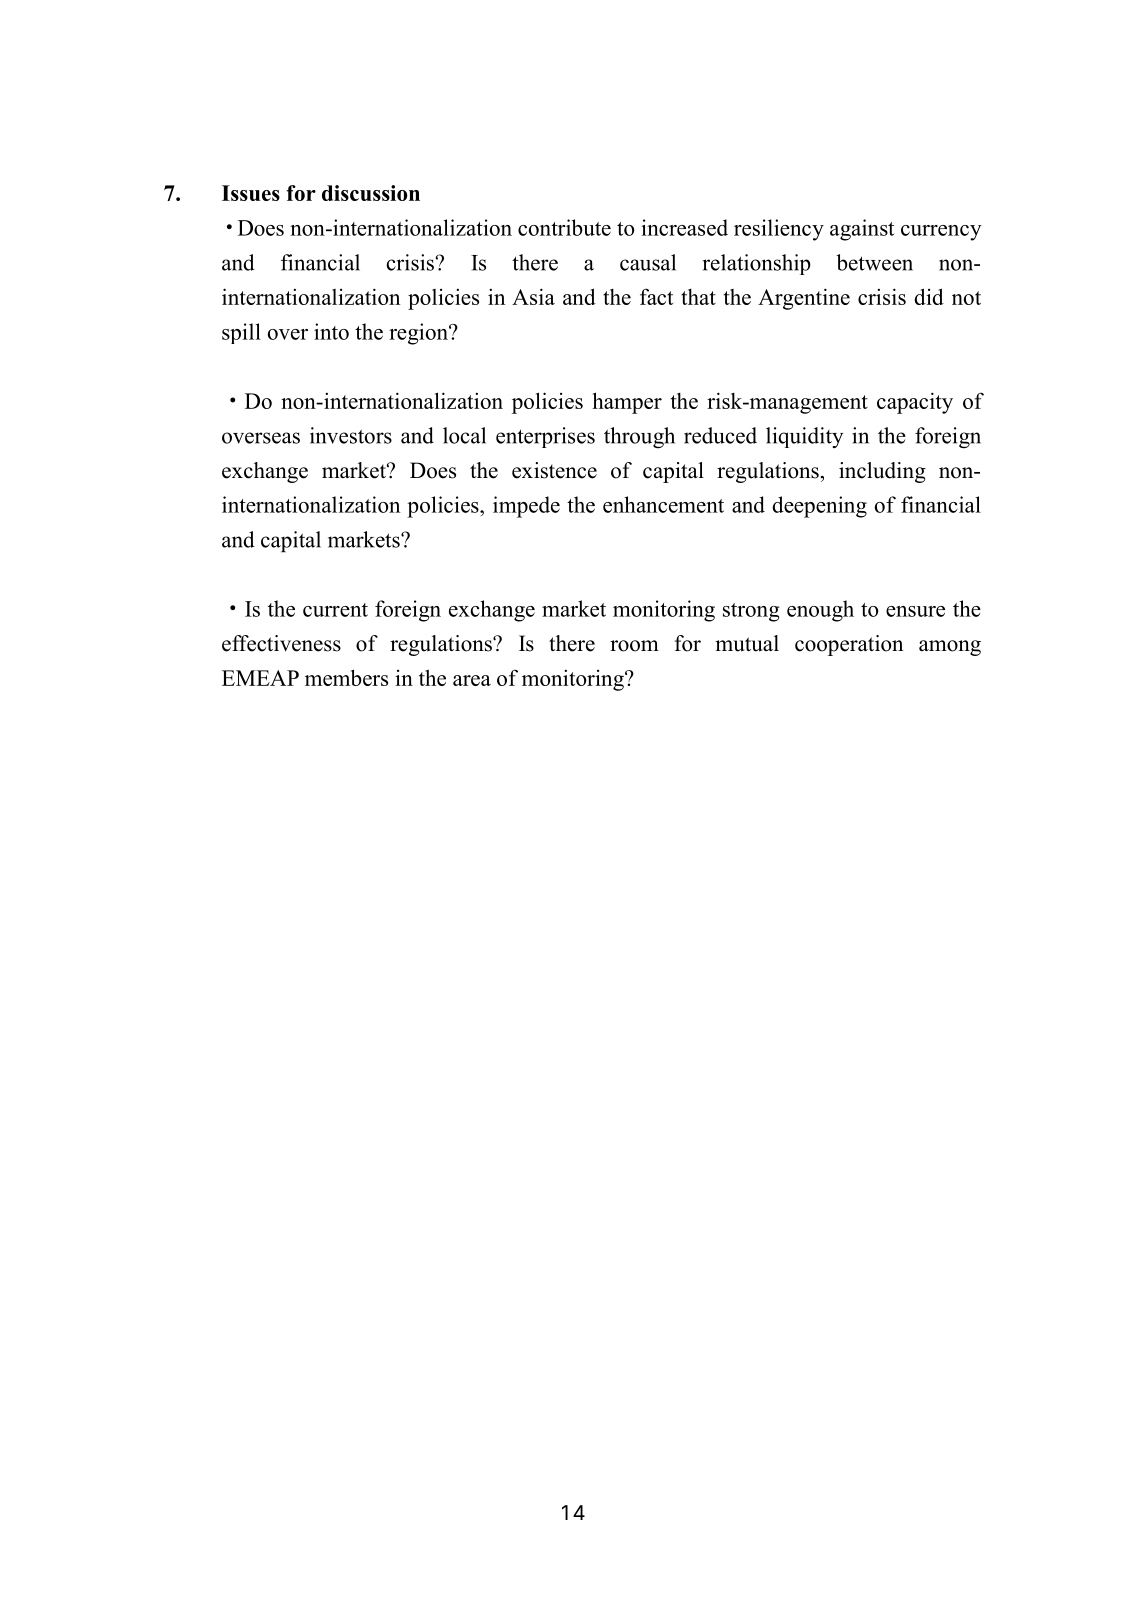 This document has width=1144, height=1620. Describe the element at coordinates (564, 227) in the document. I see `contribute` at that location.
